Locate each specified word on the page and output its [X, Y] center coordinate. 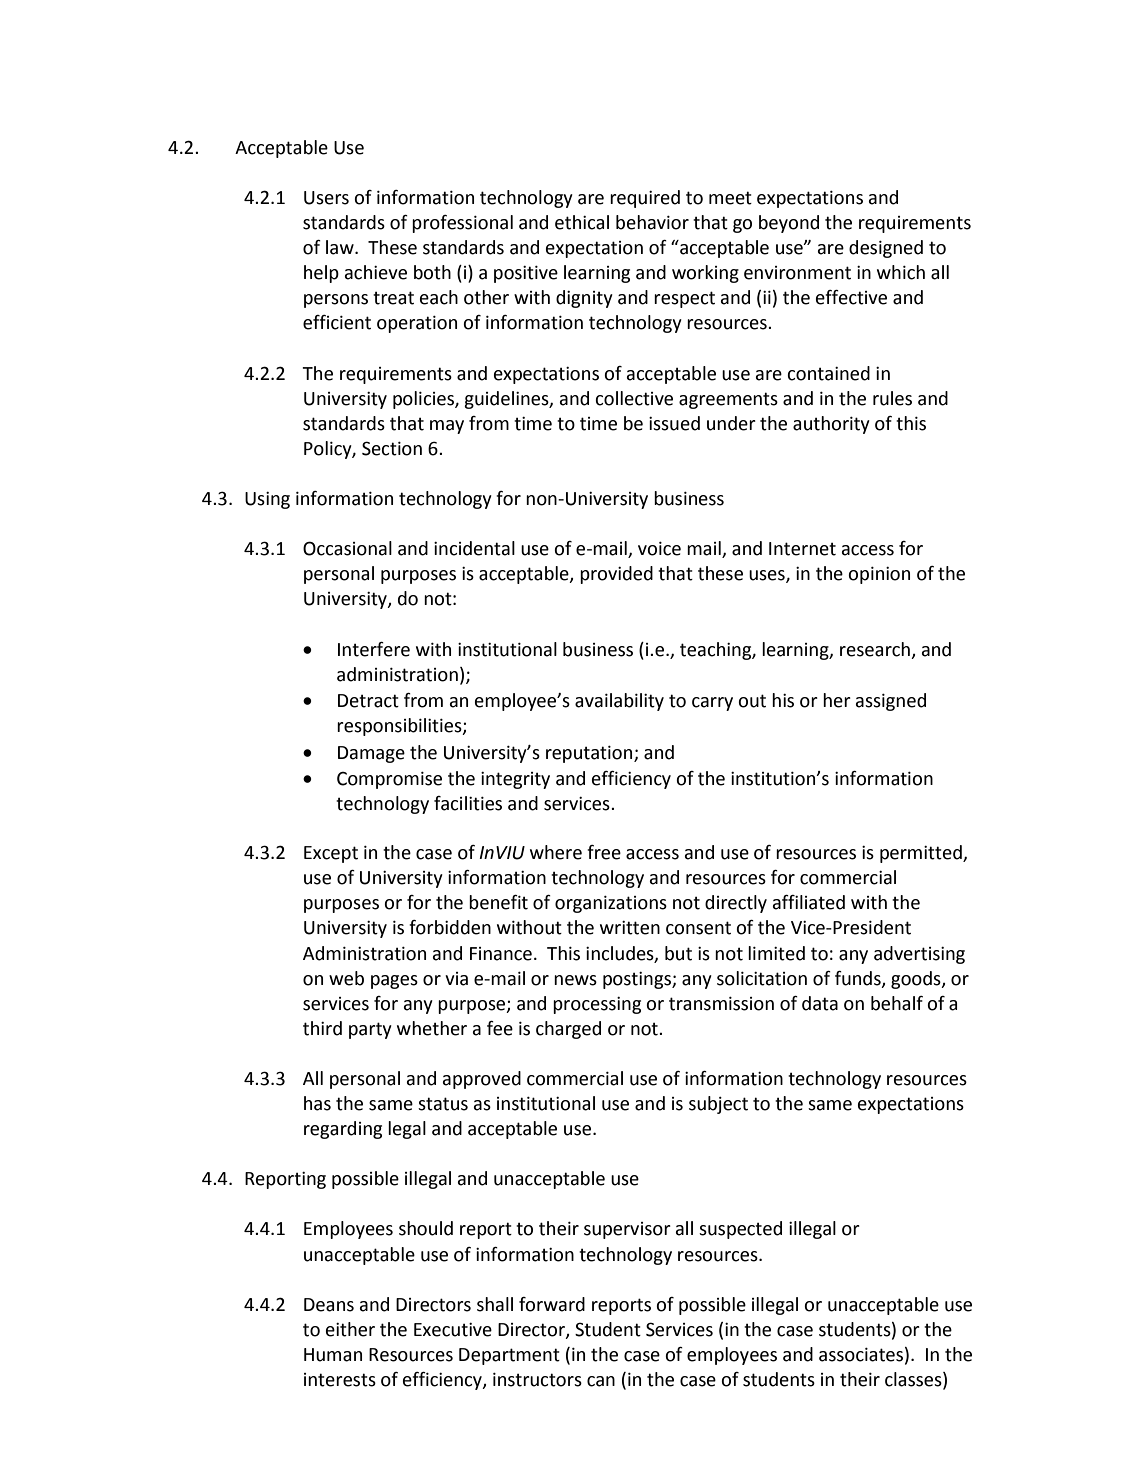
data [820, 1003]
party [370, 1030]
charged [568, 1030]
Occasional [347, 548]
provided [616, 575]
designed [886, 249]
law [341, 247]
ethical [582, 222]
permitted [922, 854]
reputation [590, 754]
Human [333, 1355]
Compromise [389, 780]
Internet [802, 549]
